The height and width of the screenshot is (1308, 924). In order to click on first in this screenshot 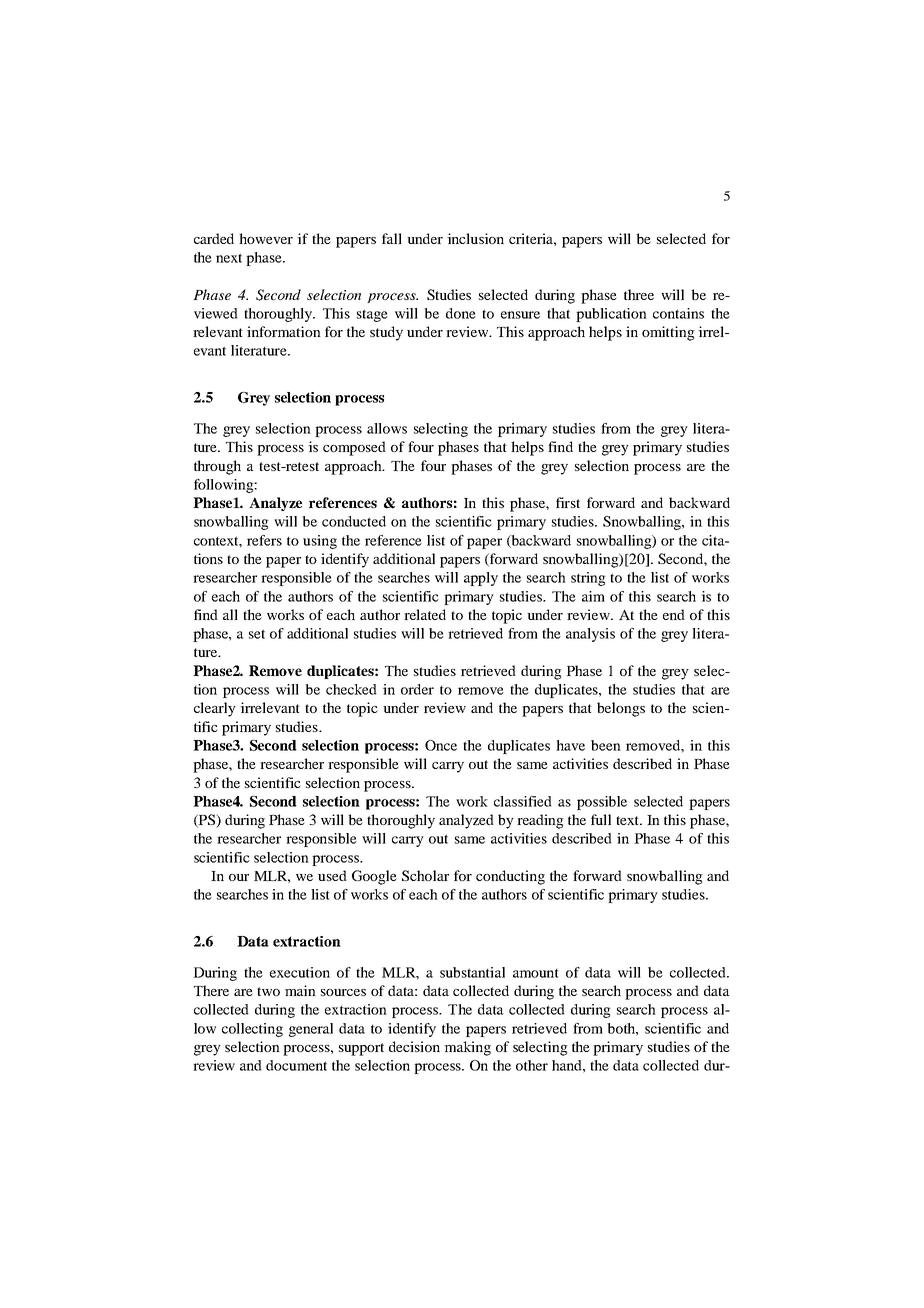, I will do `click(568, 502)`.
